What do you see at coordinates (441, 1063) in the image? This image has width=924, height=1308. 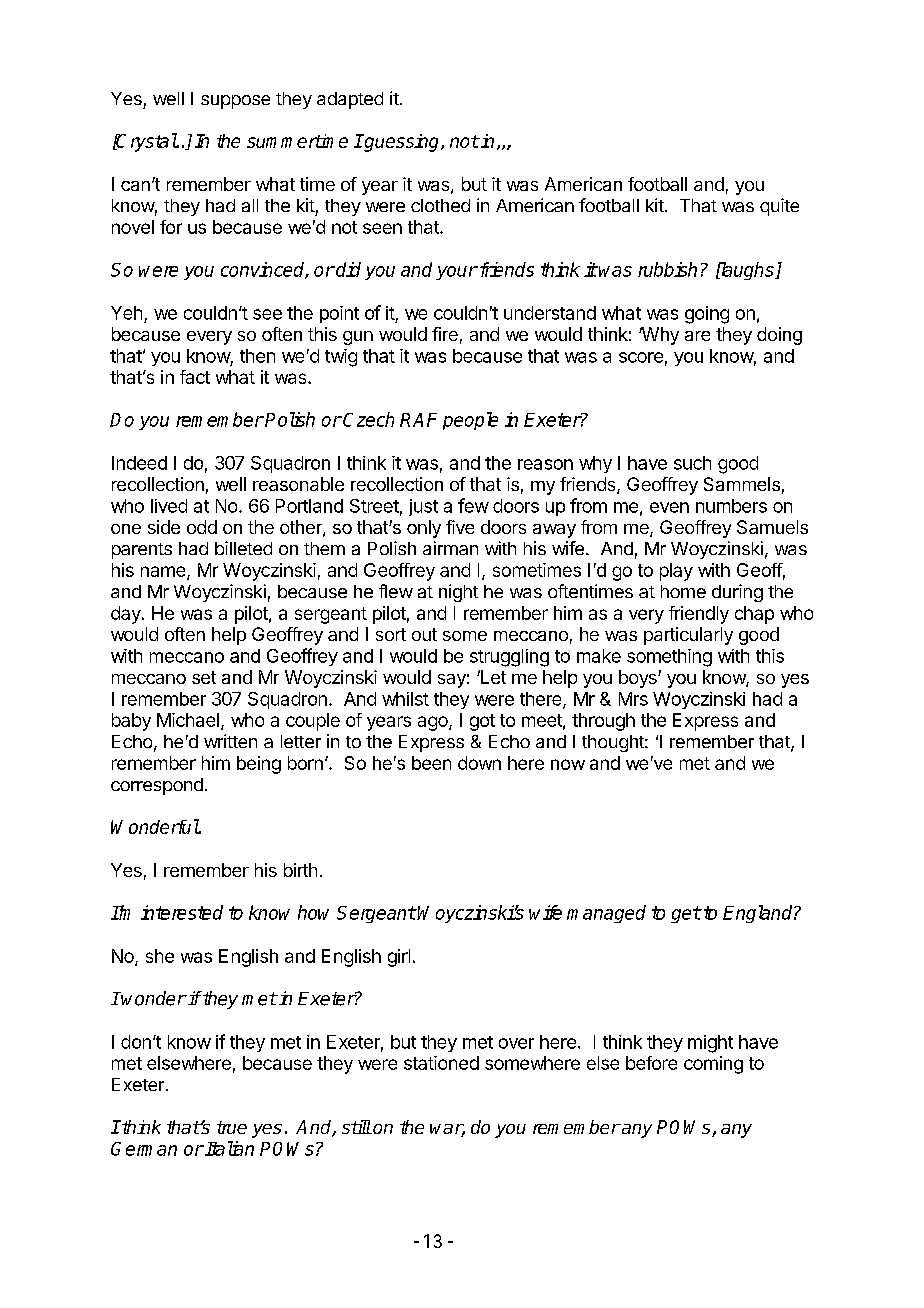 I see `stationed` at bounding box center [441, 1063].
